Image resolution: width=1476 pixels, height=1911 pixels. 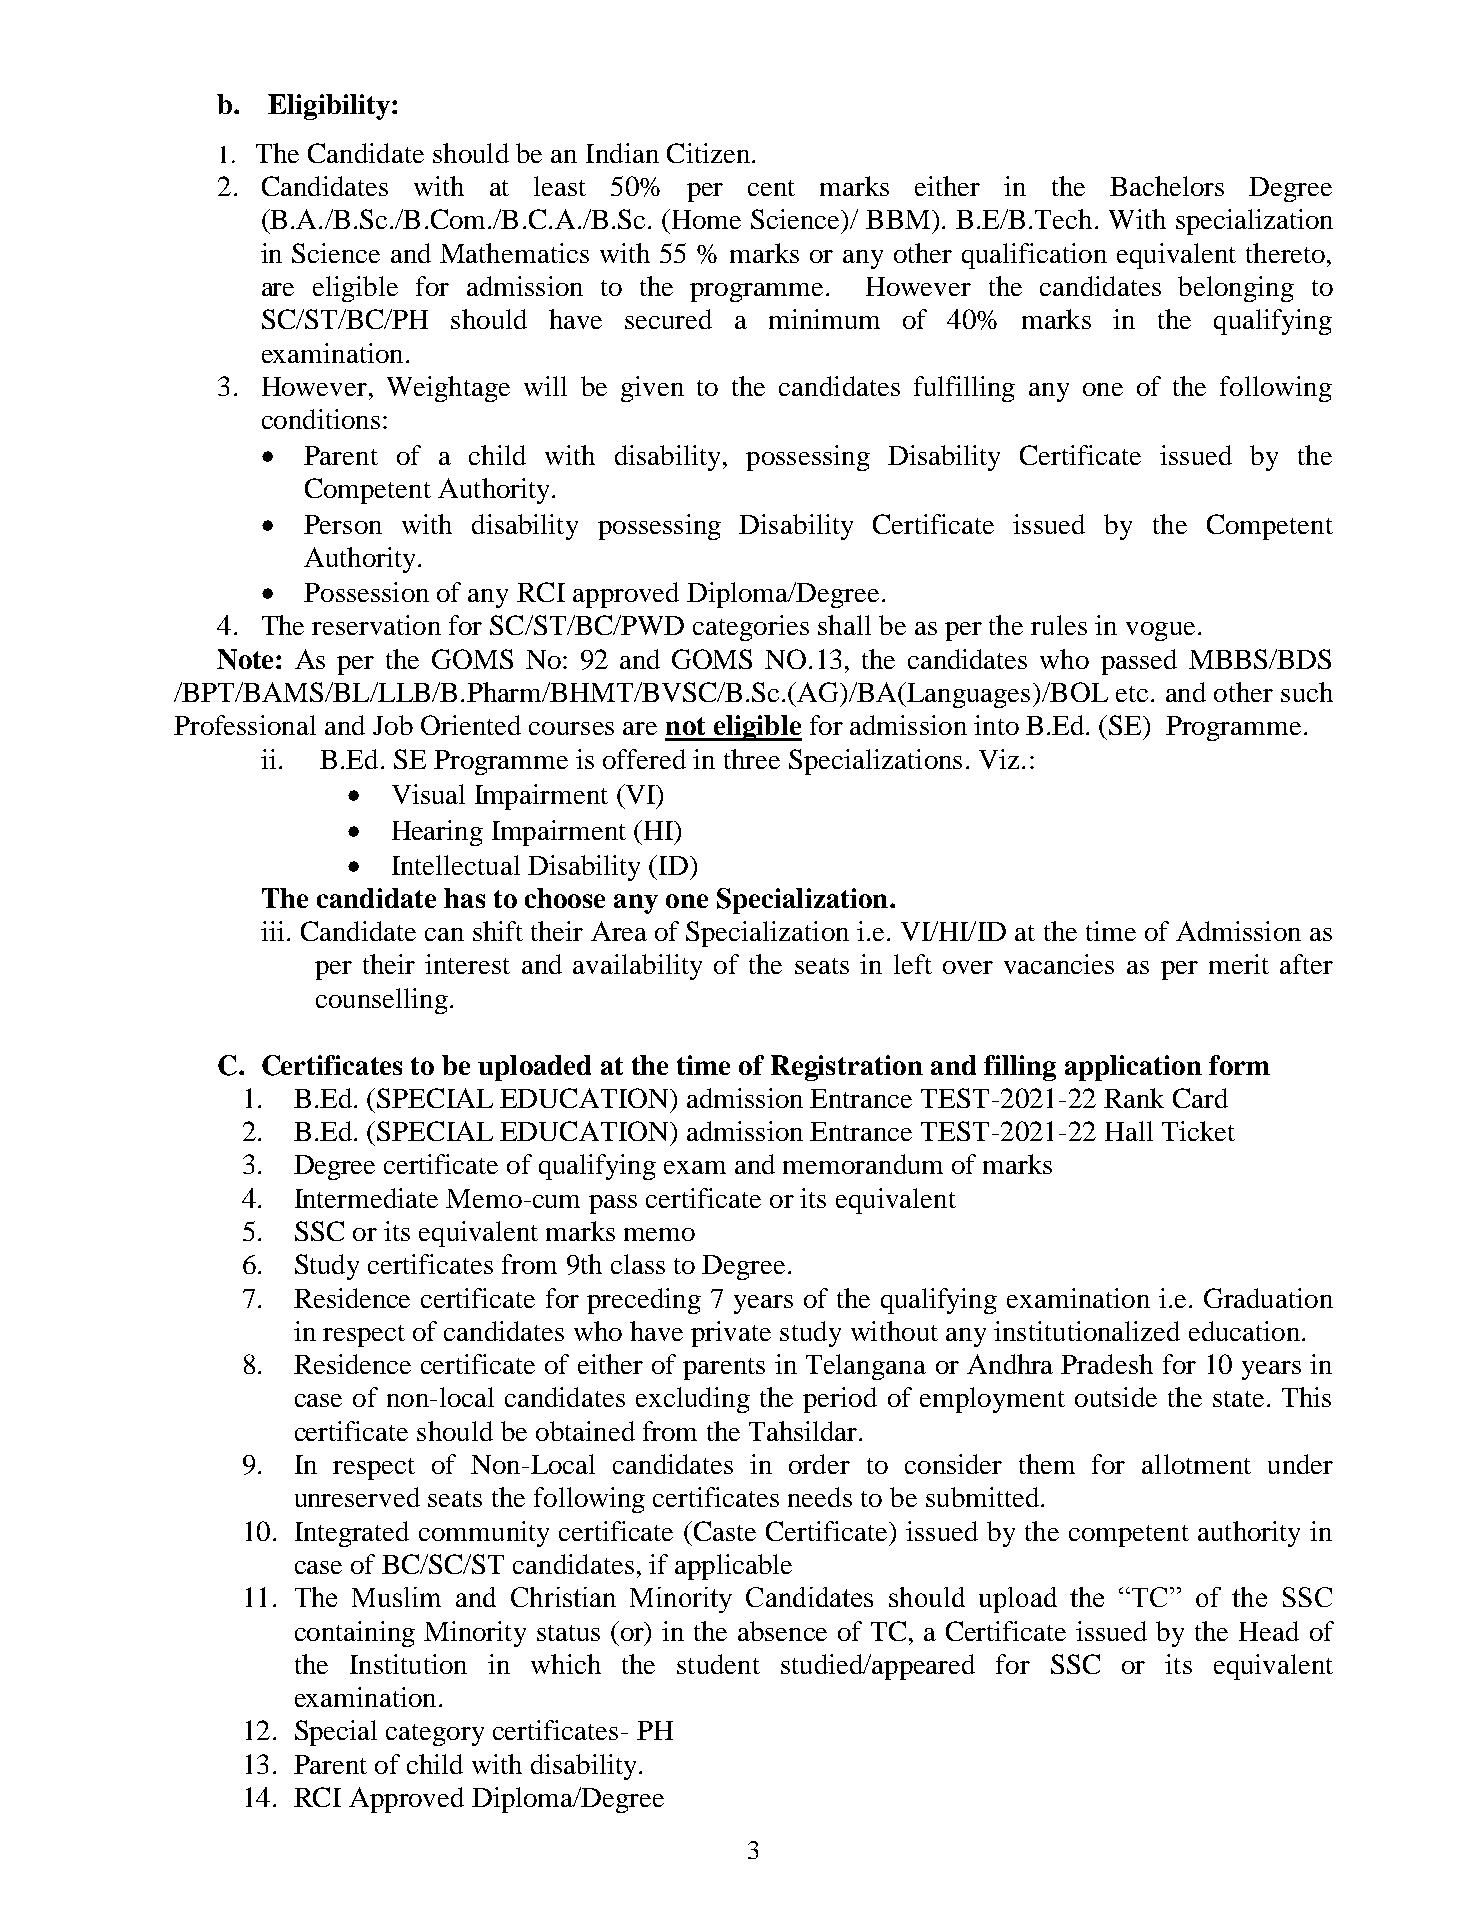 I want to click on reservation, so click(x=376, y=625).
